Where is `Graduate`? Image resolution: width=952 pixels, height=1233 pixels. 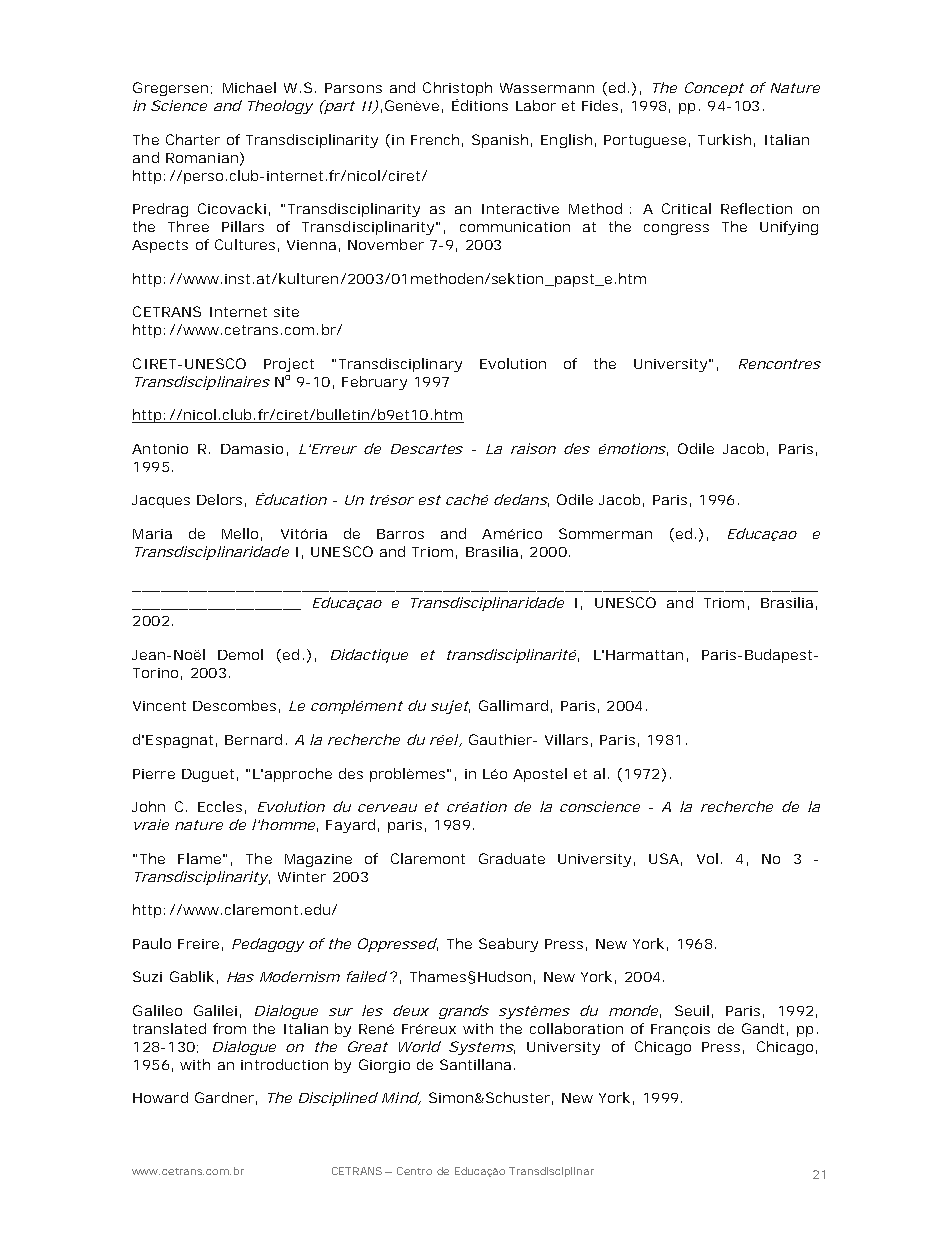
Graduate is located at coordinates (512, 858).
